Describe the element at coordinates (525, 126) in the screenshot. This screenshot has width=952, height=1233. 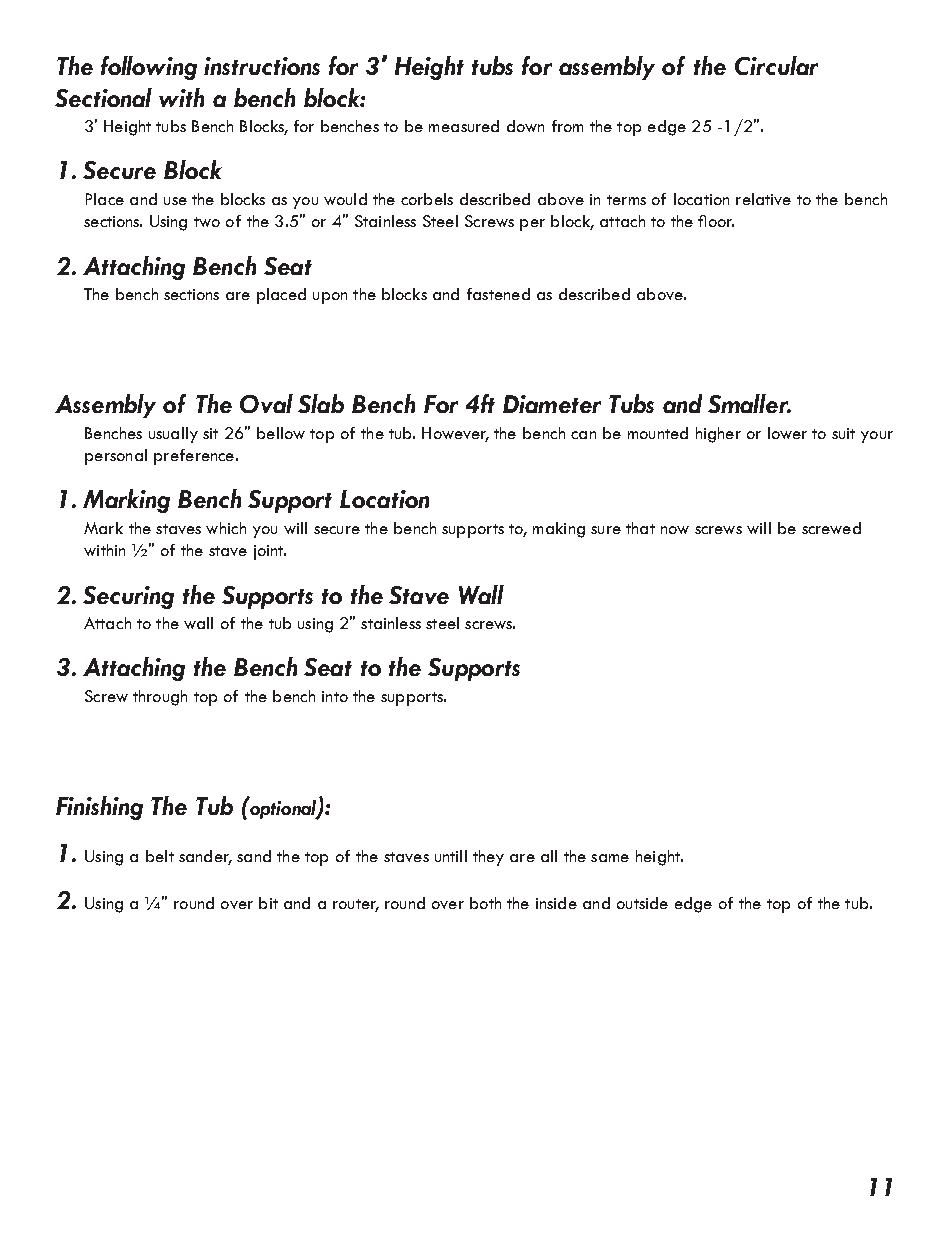
I see `down` at that location.
